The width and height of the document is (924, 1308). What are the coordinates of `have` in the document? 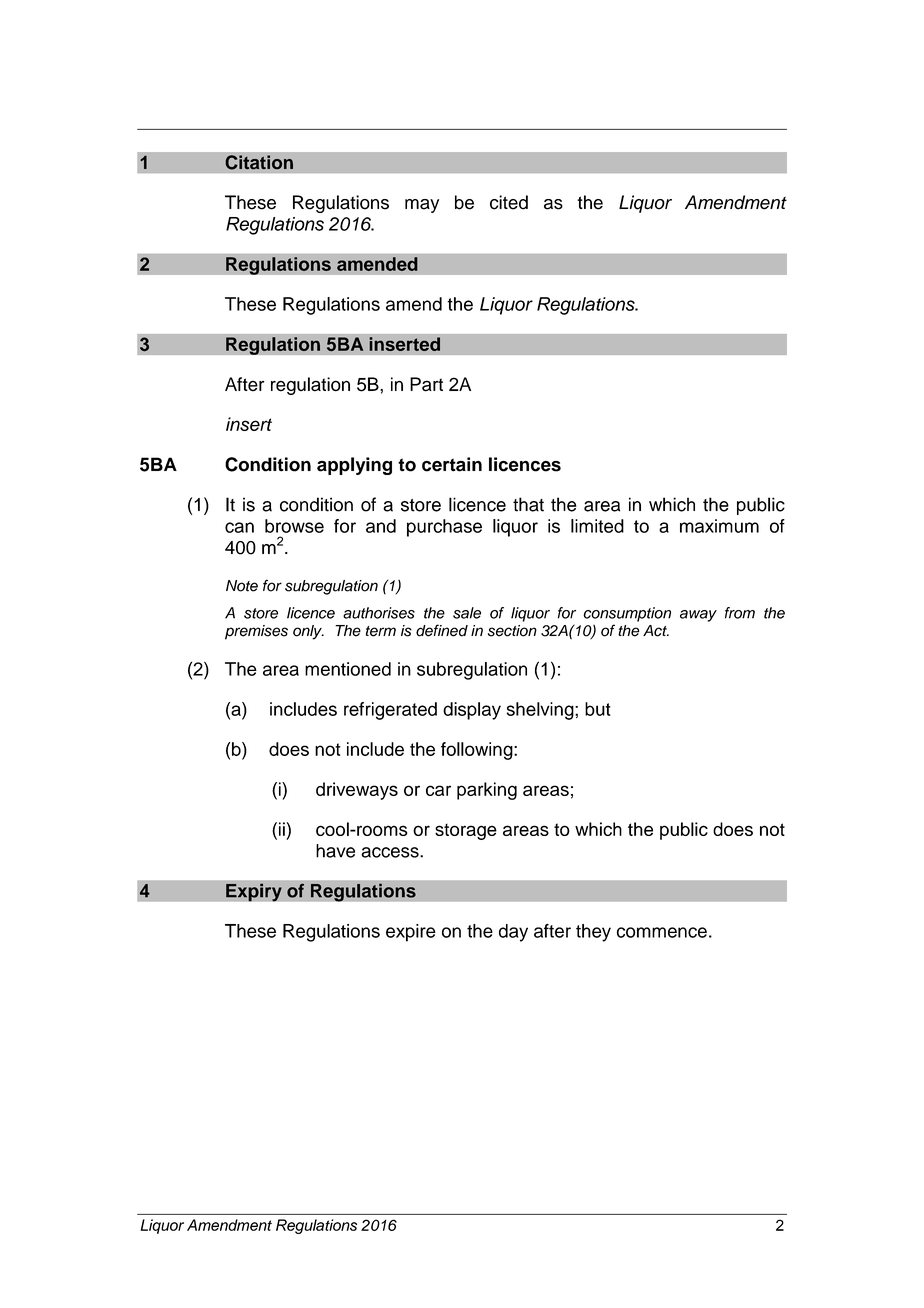 It's located at (335, 851).
